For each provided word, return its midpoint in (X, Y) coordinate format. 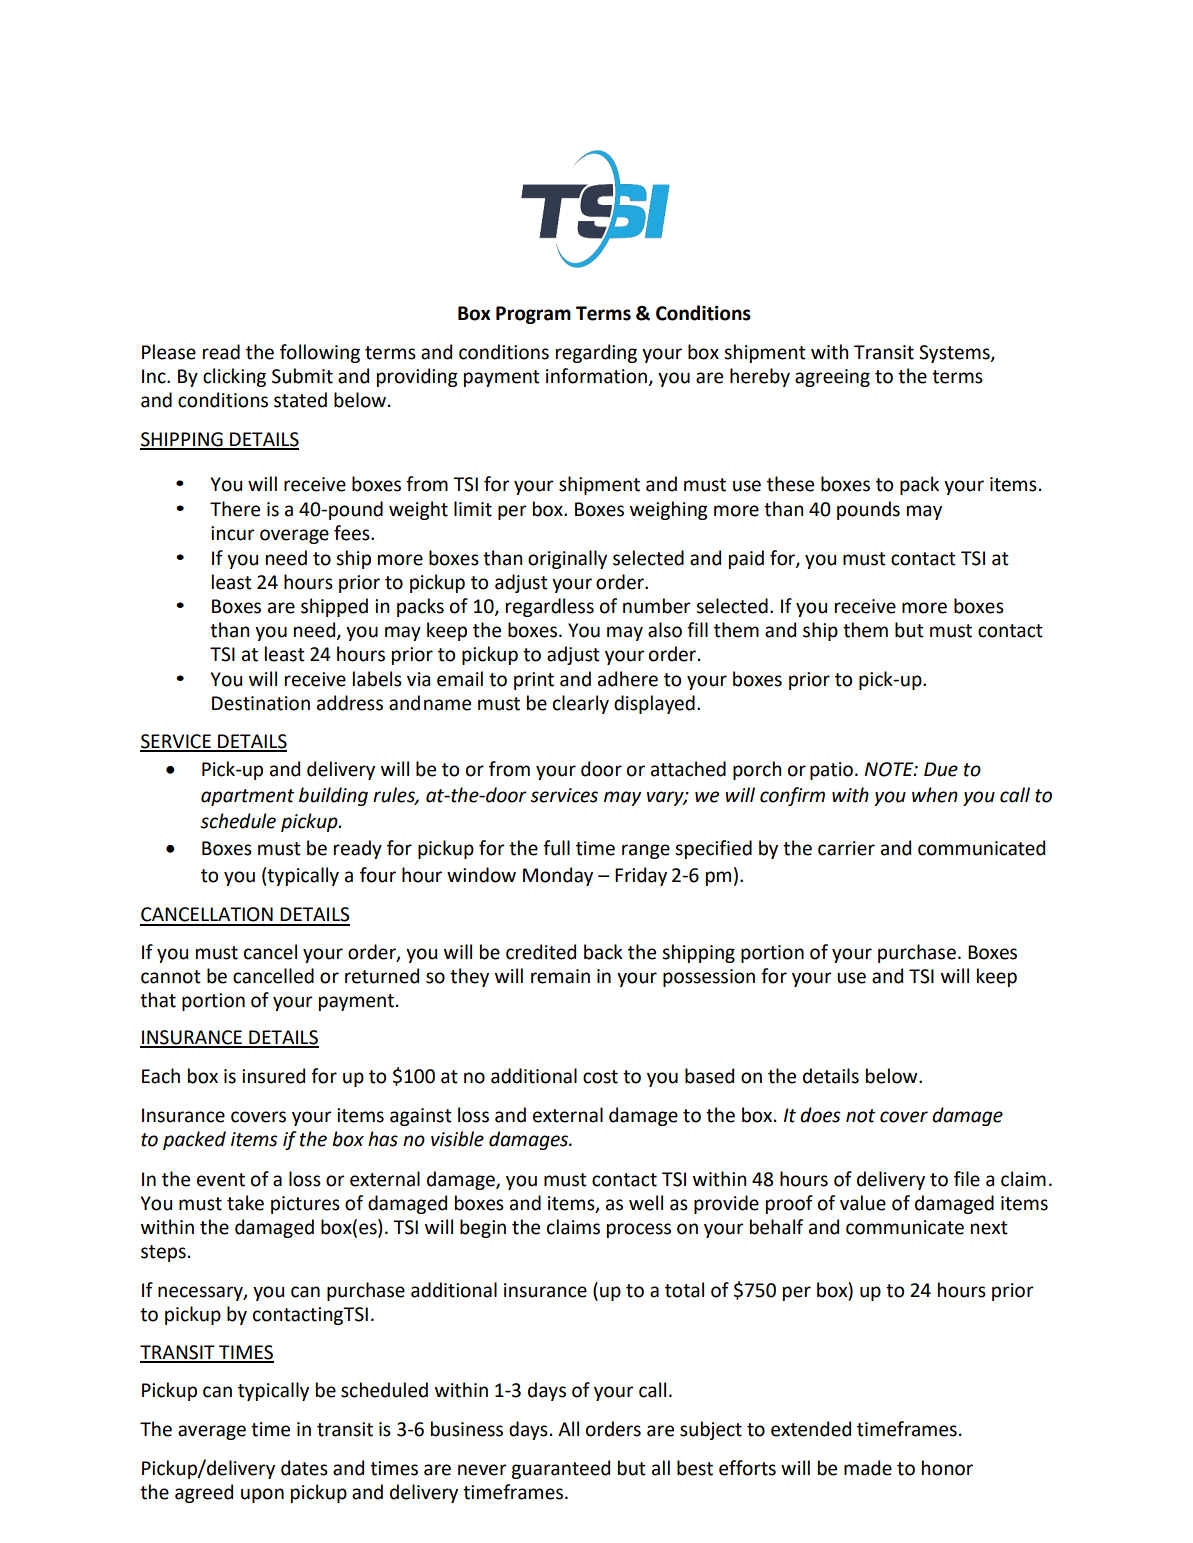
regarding (596, 353)
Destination (261, 703)
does (820, 1115)
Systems (955, 354)
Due (941, 769)
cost (600, 1077)
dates (304, 1468)
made (868, 1468)
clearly (581, 704)
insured (273, 1076)
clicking (234, 377)
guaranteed (560, 1469)
